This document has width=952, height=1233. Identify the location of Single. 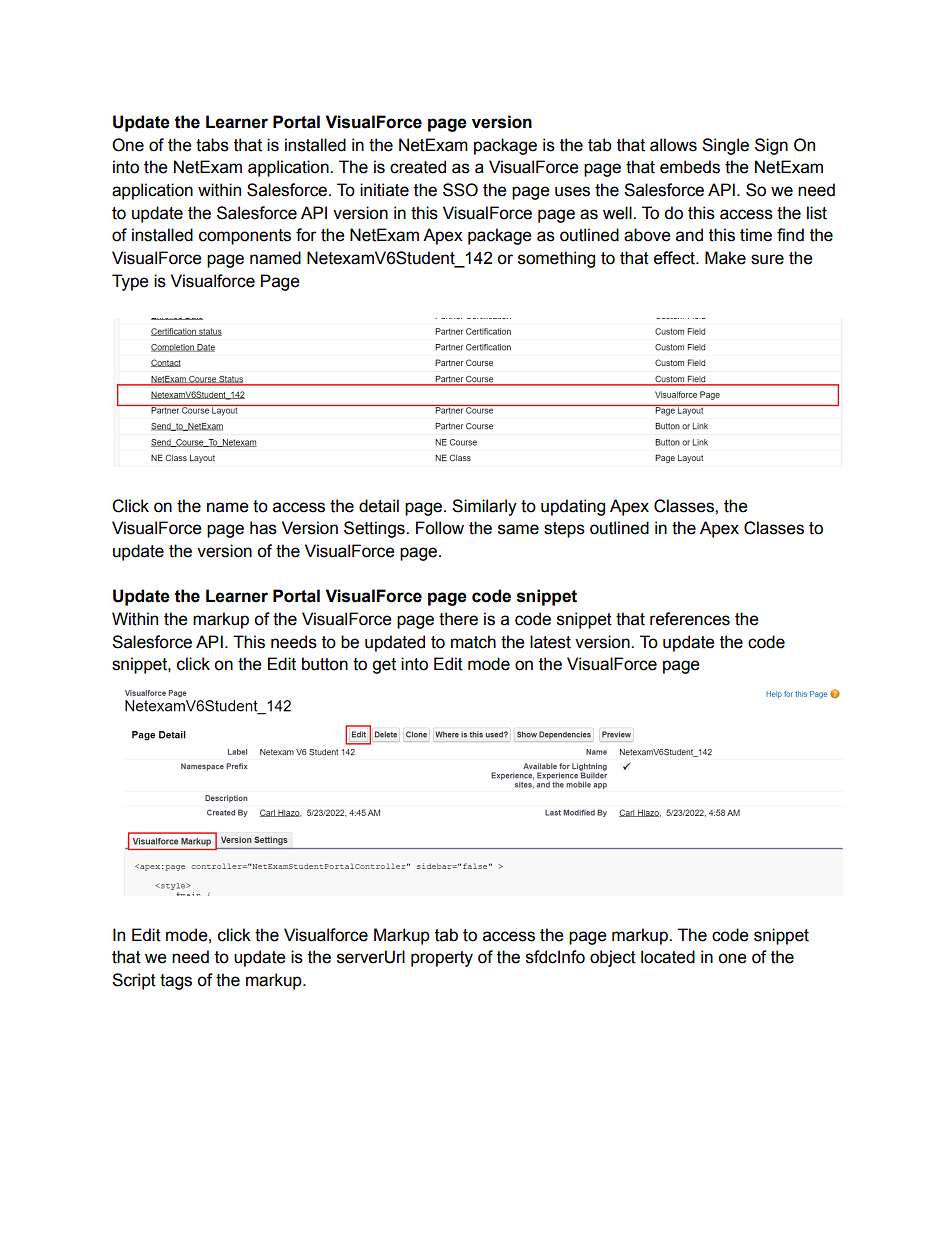
(725, 146).
